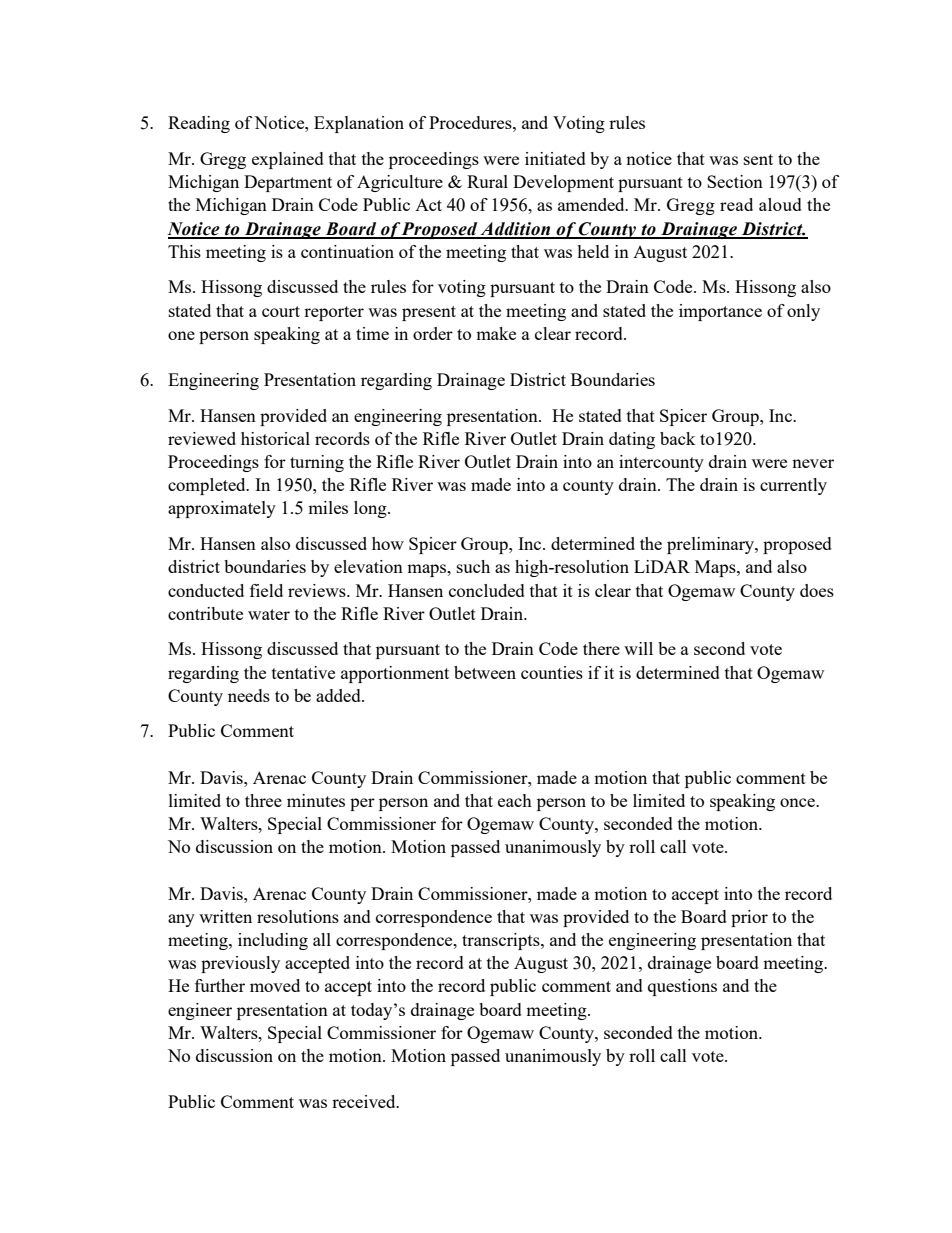  Describe the element at coordinates (496, 333) in the screenshot. I see `make` at that location.
